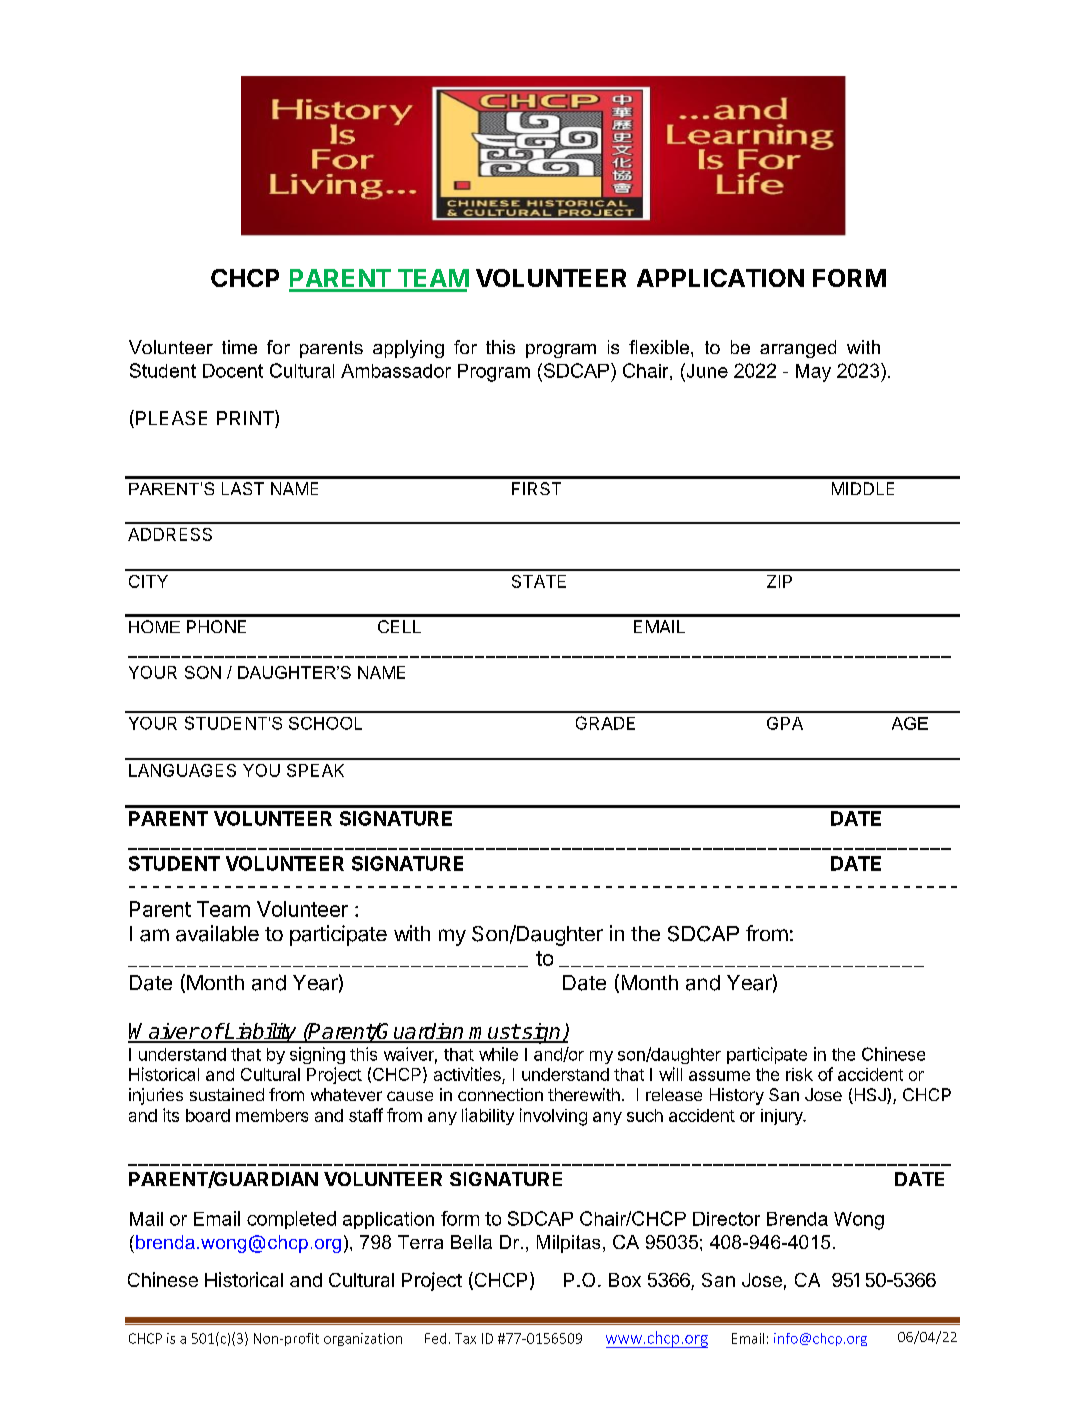 The image size is (1085, 1404). What do you see at coordinates (799, 1074) in the screenshot?
I see `risk` at bounding box center [799, 1074].
